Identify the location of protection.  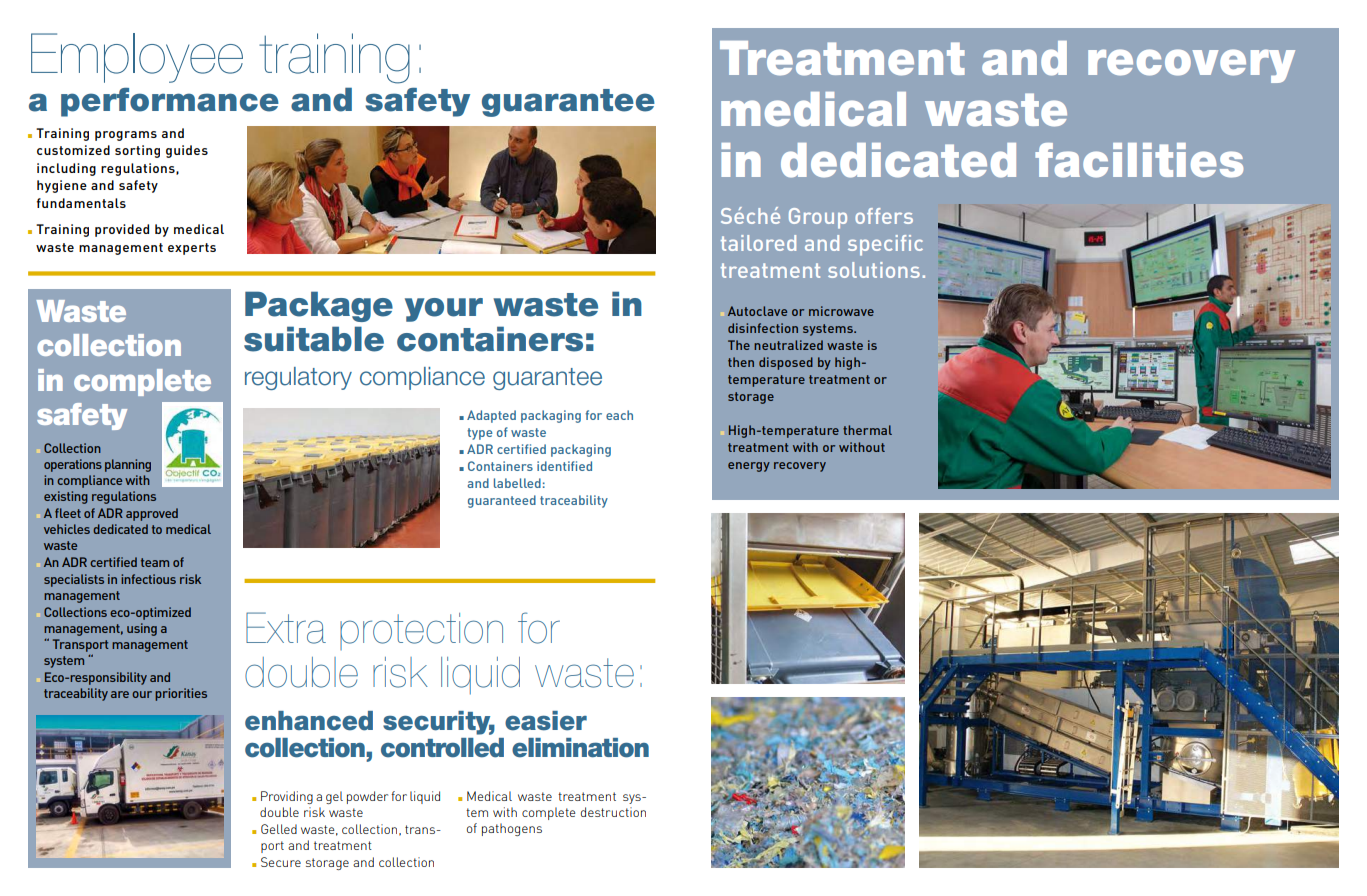
(421, 631).
